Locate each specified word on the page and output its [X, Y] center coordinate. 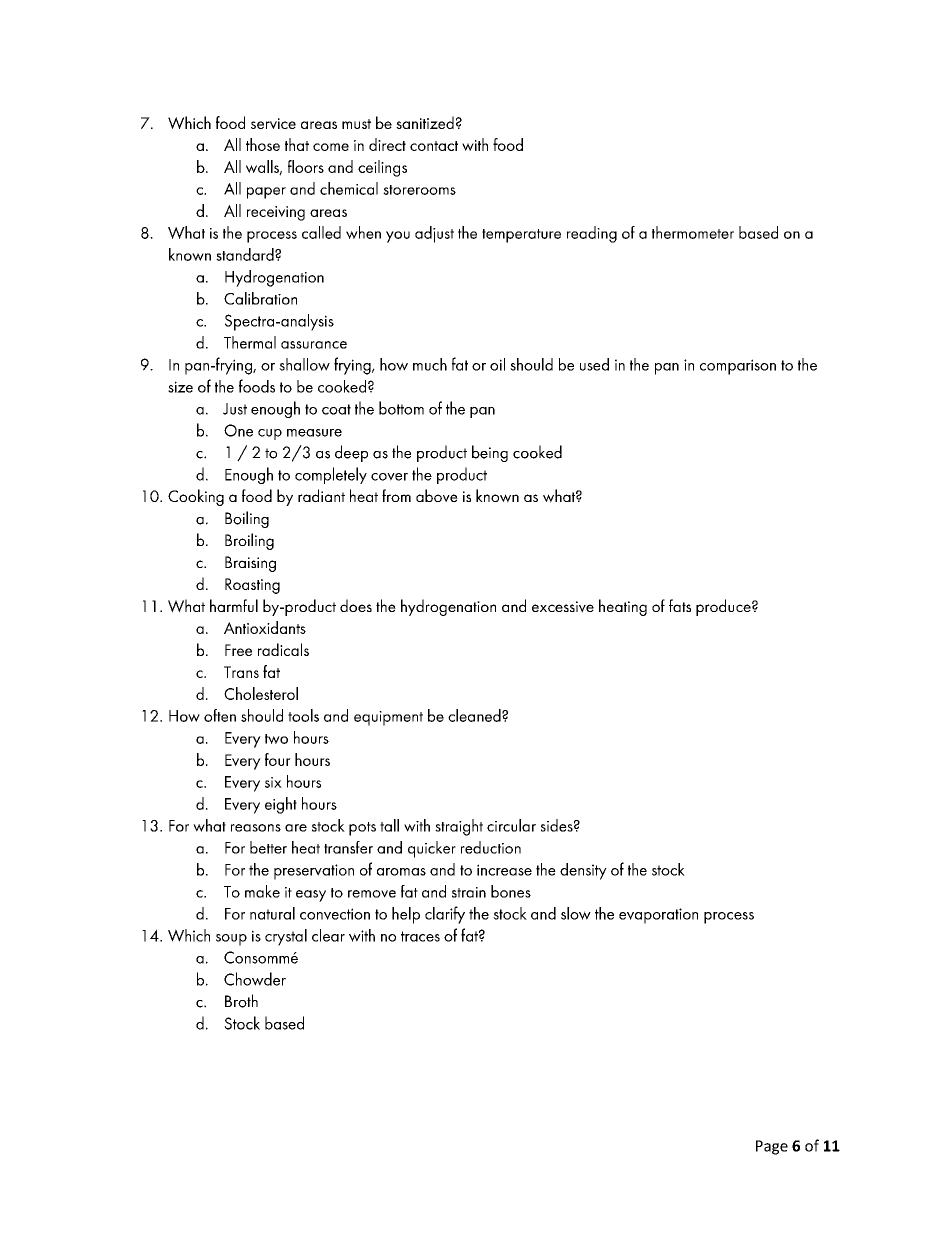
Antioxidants [265, 627]
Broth [241, 1001]
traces [420, 936]
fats [680, 605]
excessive [563, 607]
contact [434, 146]
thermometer [693, 232]
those [263, 144]
